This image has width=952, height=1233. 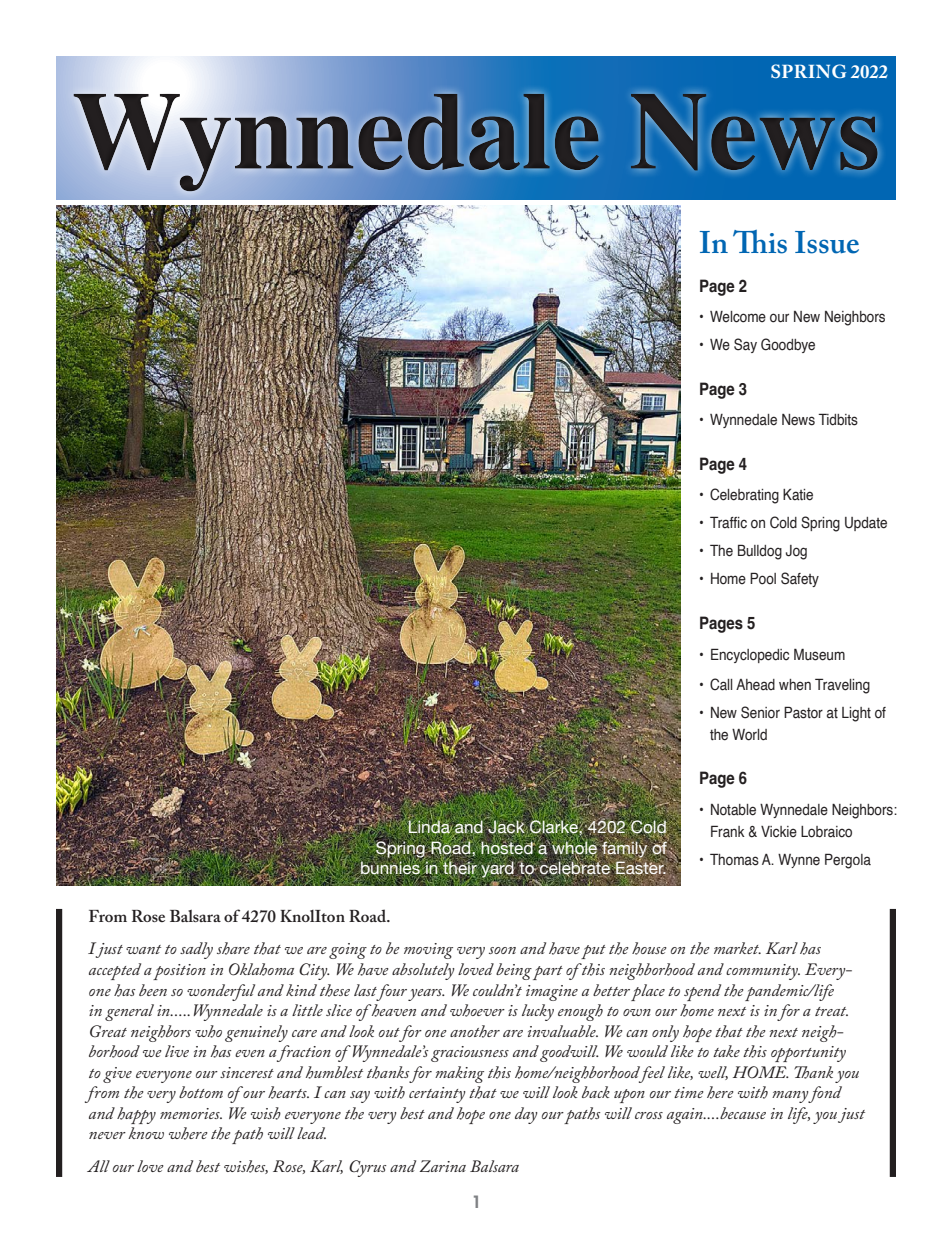 I want to click on sadly, so click(x=196, y=950).
